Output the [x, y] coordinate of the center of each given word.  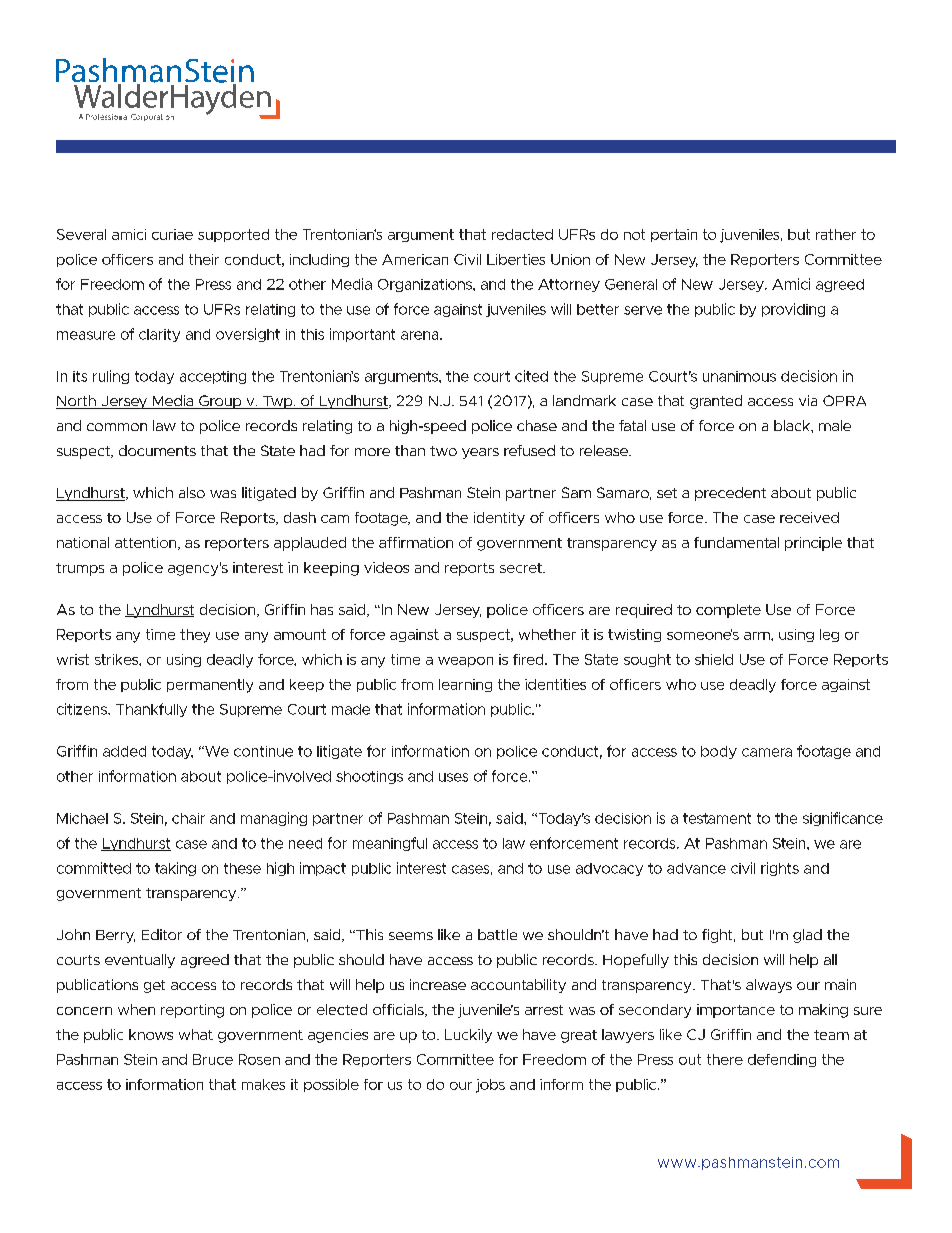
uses [453, 777]
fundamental [736, 542]
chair [188, 818]
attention [147, 543]
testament [717, 818]
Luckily [468, 1036]
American [415, 259]
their [204, 259]
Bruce [213, 1059]
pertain [674, 235]
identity [499, 519]
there [725, 1059]
